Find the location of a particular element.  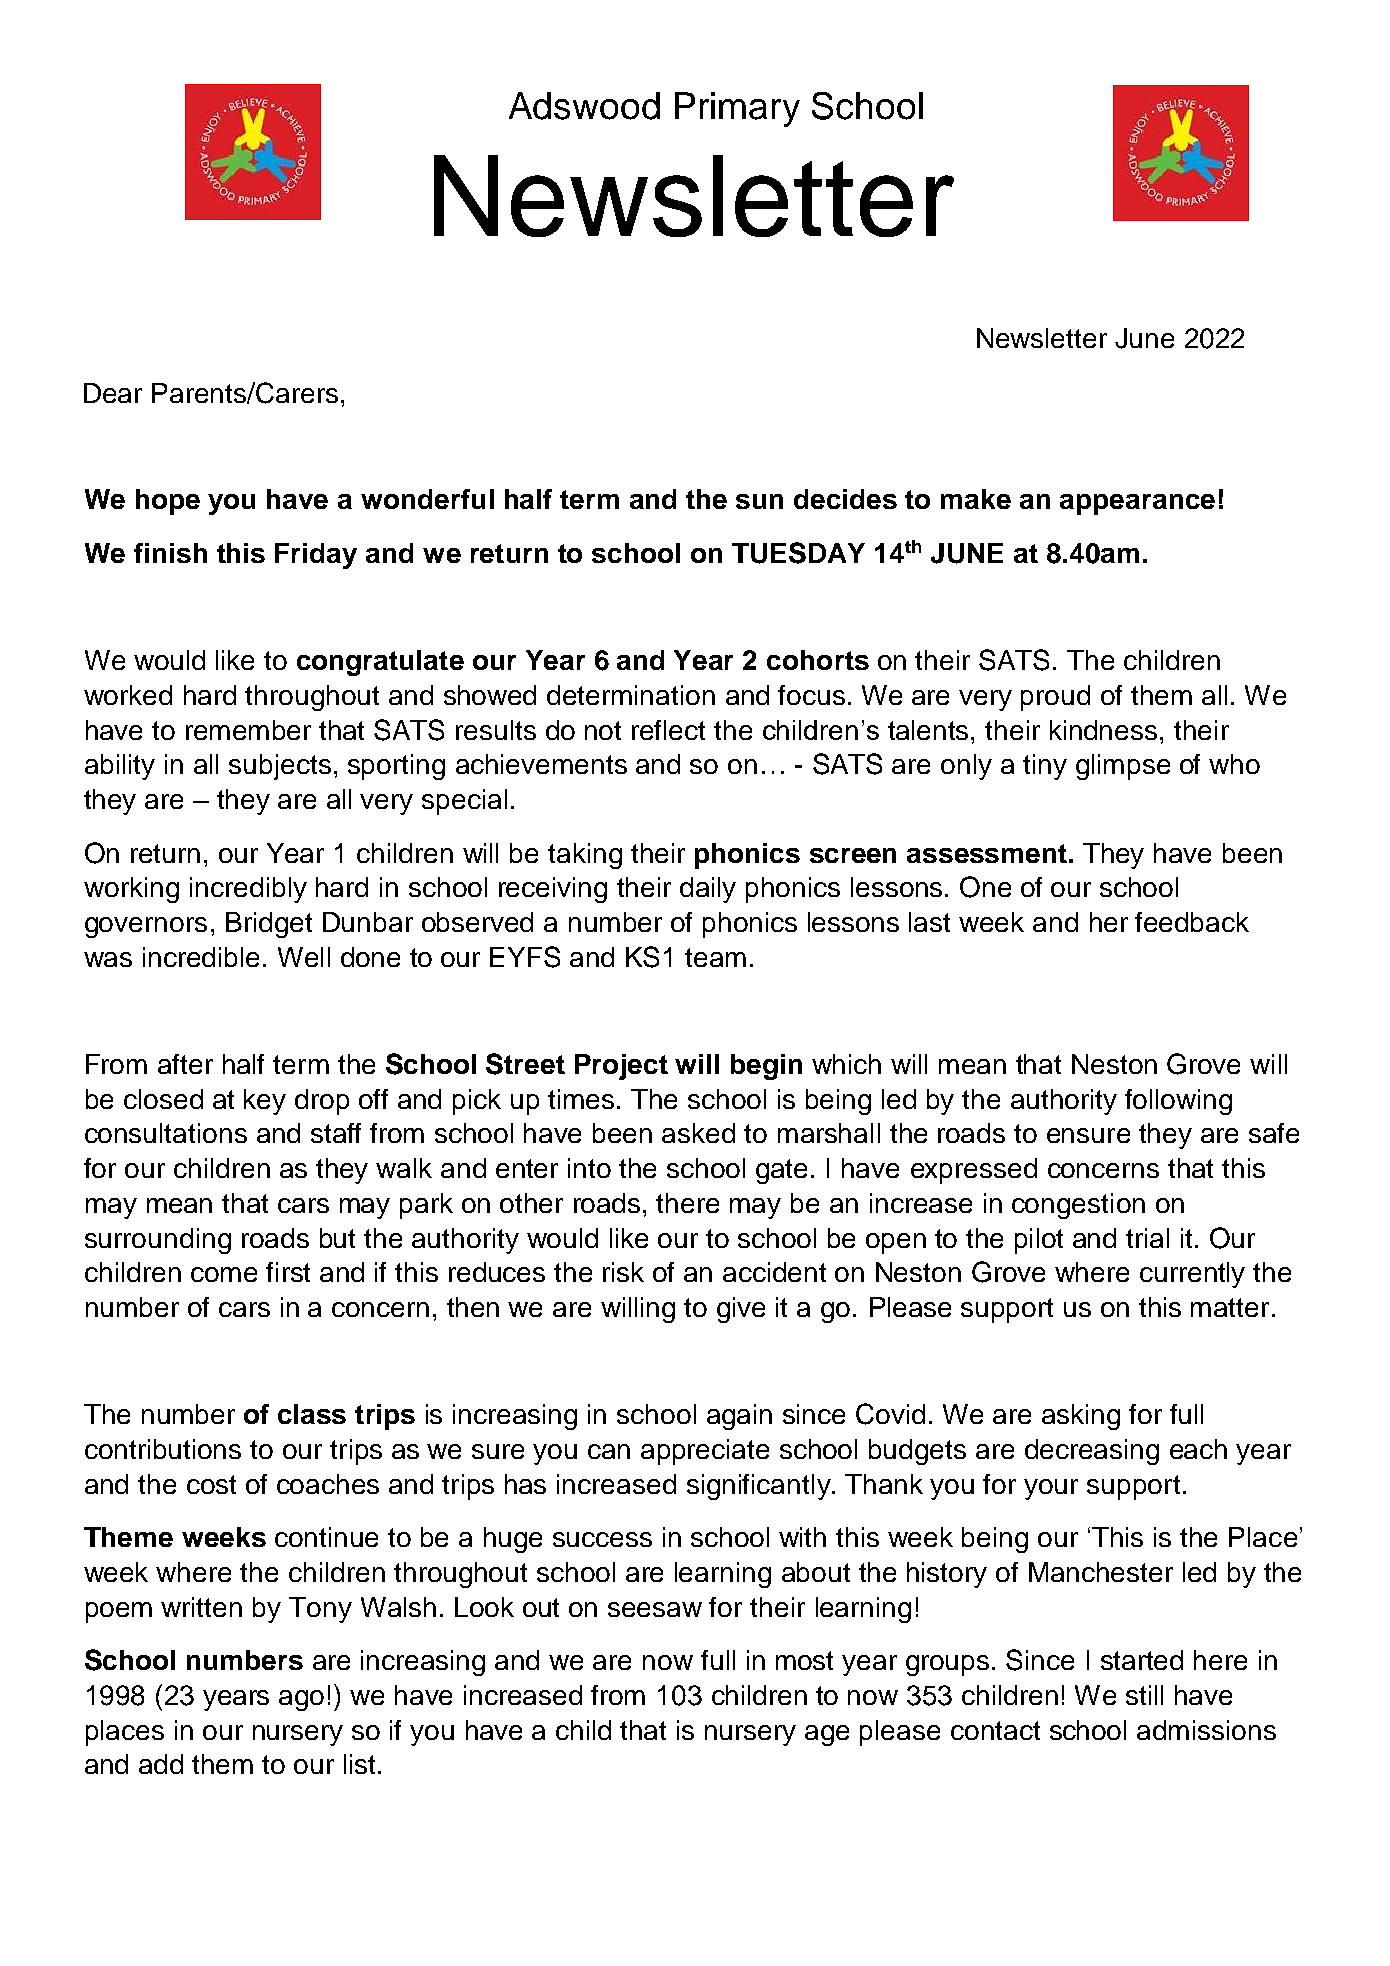

reflect is located at coordinates (668, 730).
